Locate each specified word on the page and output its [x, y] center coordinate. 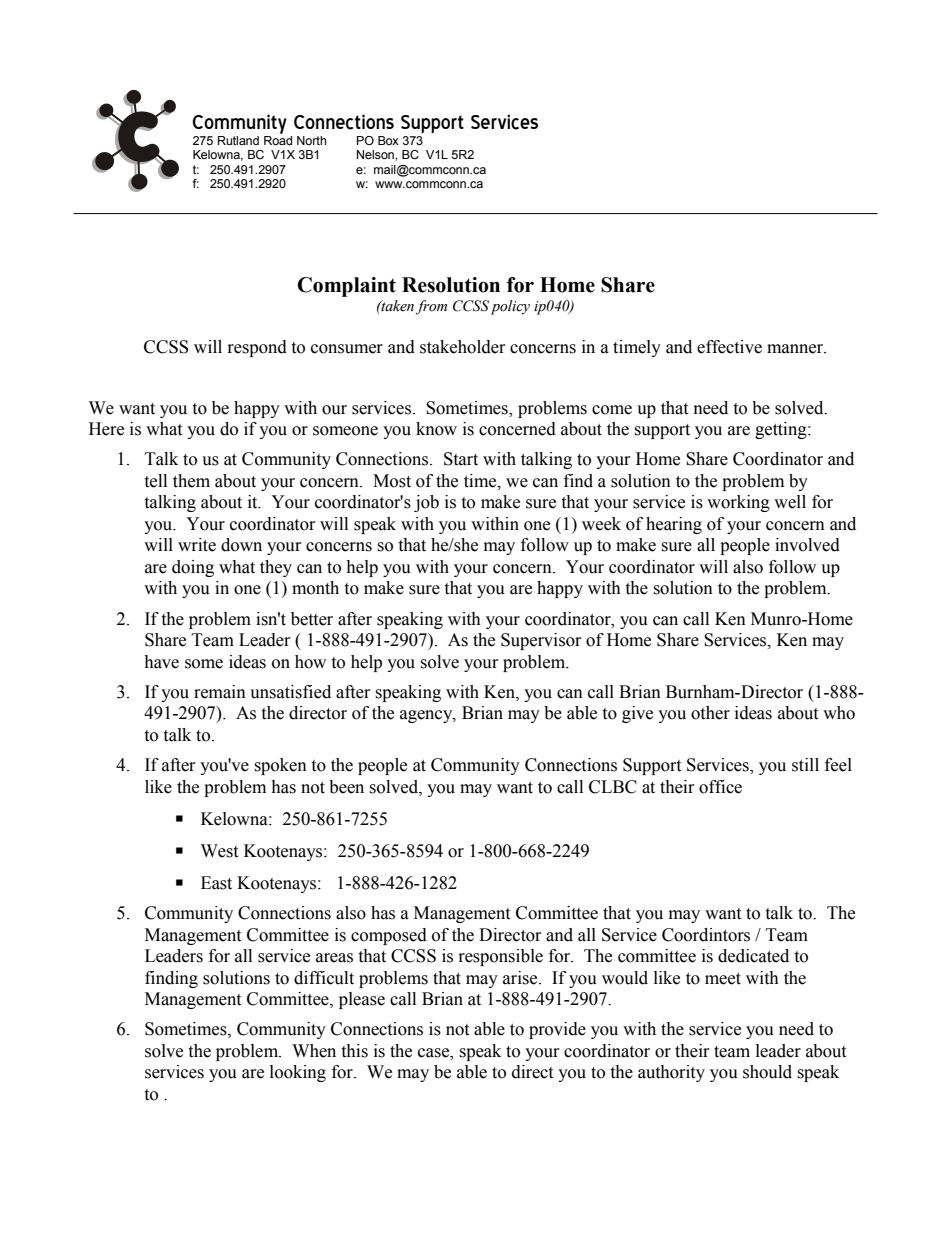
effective [729, 347]
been [346, 787]
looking [298, 1073]
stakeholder [463, 347]
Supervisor [541, 641]
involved [807, 545]
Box [388, 140]
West [219, 851]
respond [257, 348]
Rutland [238, 140]
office [720, 787]
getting [782, 430]
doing [193, 568]
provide [557, 1030]
